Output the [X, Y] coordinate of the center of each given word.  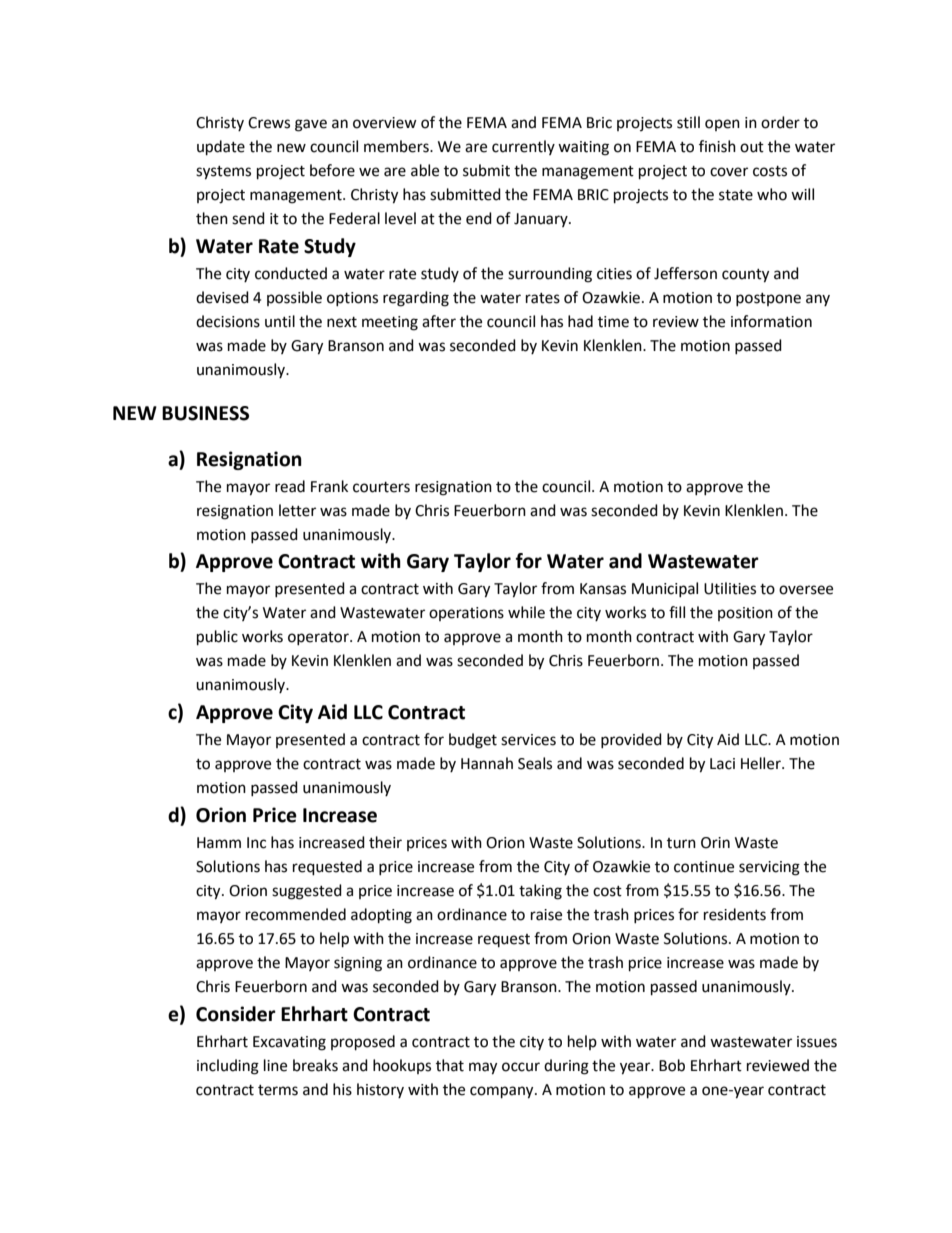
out [752, 147]
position [745, 614]
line [275, 1065]
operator [319, 638]
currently [523, 147]
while [526, 612]
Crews [269, 123]
